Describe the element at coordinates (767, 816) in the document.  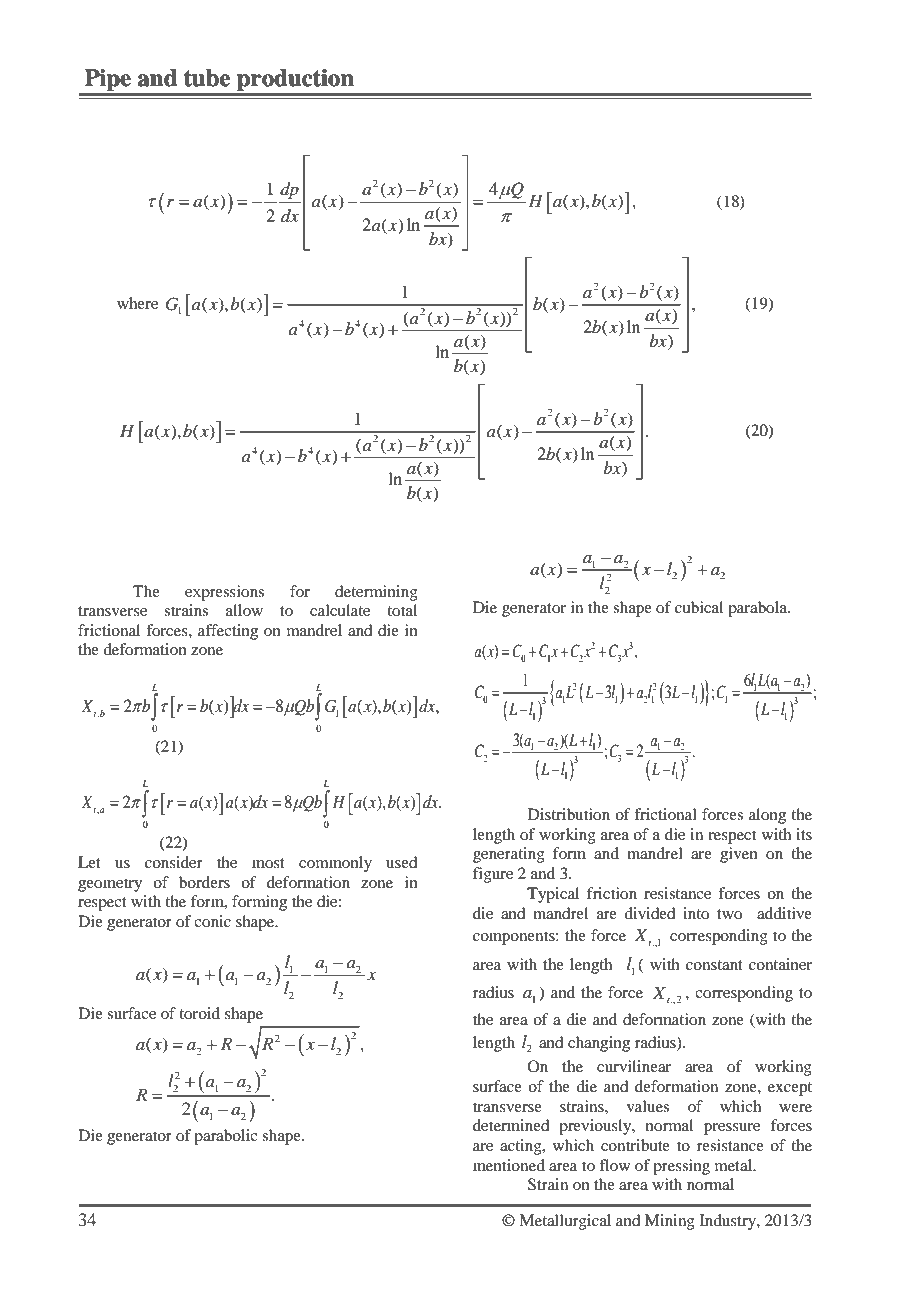
I see `along` at that location.
